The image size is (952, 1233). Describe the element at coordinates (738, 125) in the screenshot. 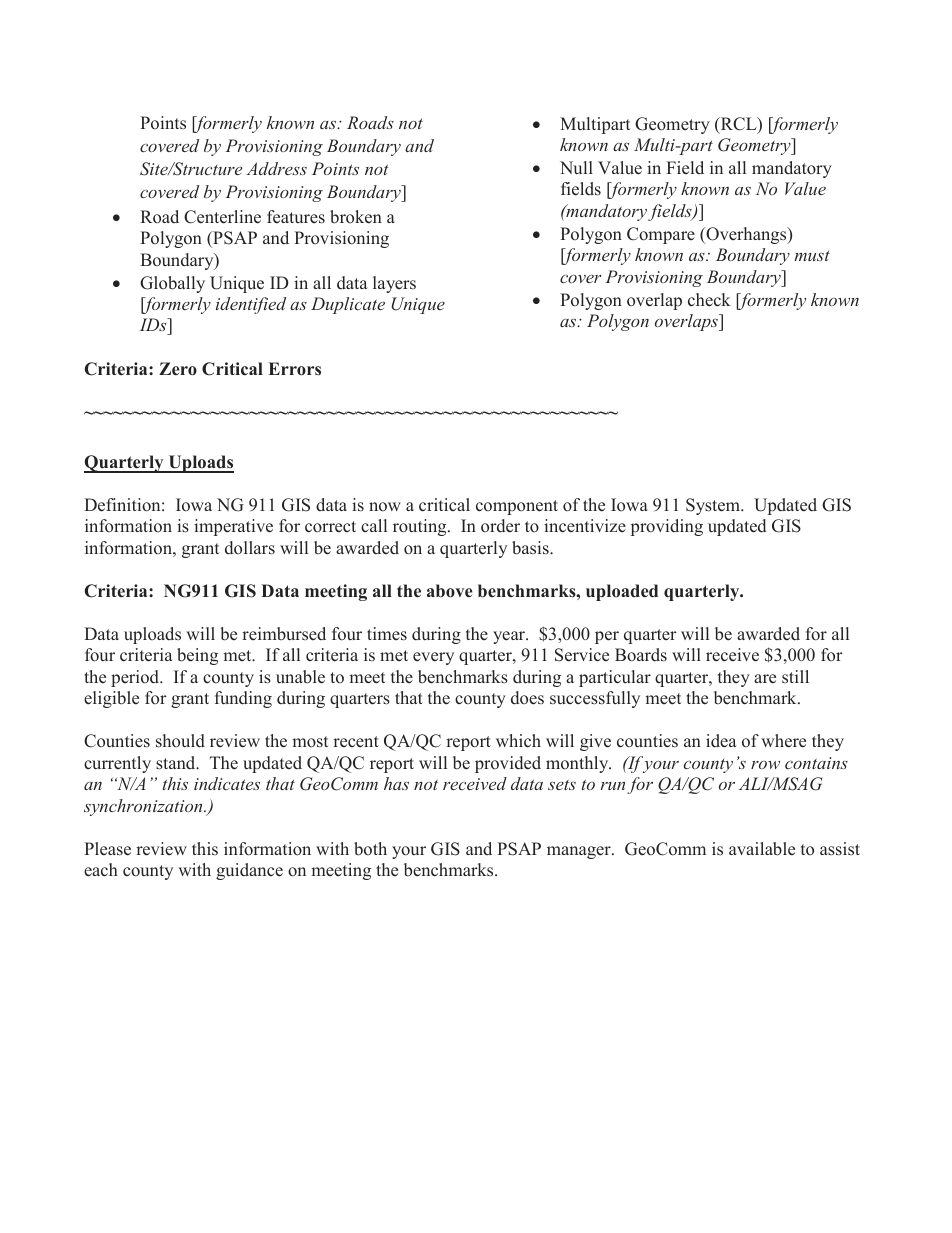

I see `RCL` at that location.
